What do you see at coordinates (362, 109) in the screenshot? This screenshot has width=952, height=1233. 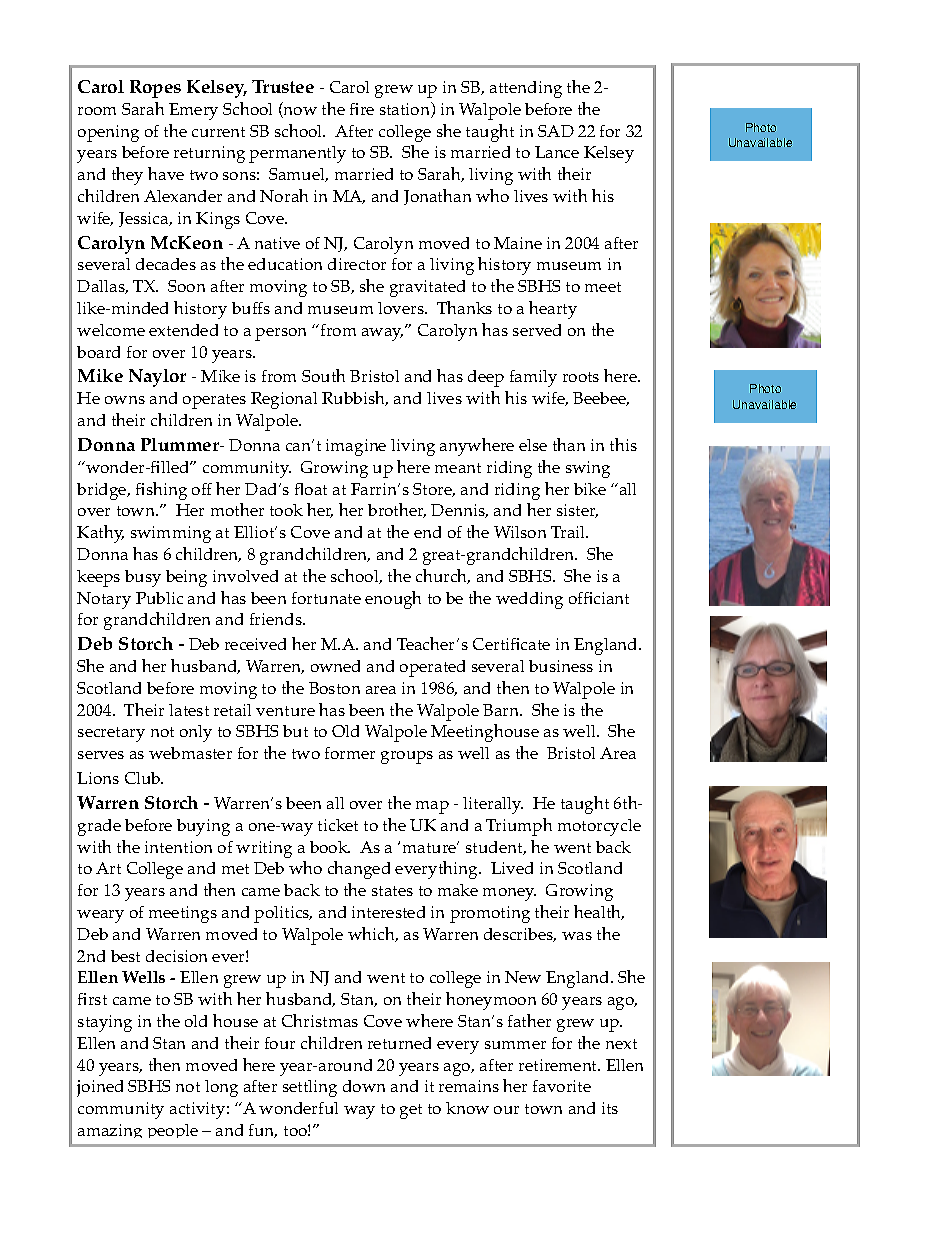 I see `fire` at bounding box center [362, 109].
